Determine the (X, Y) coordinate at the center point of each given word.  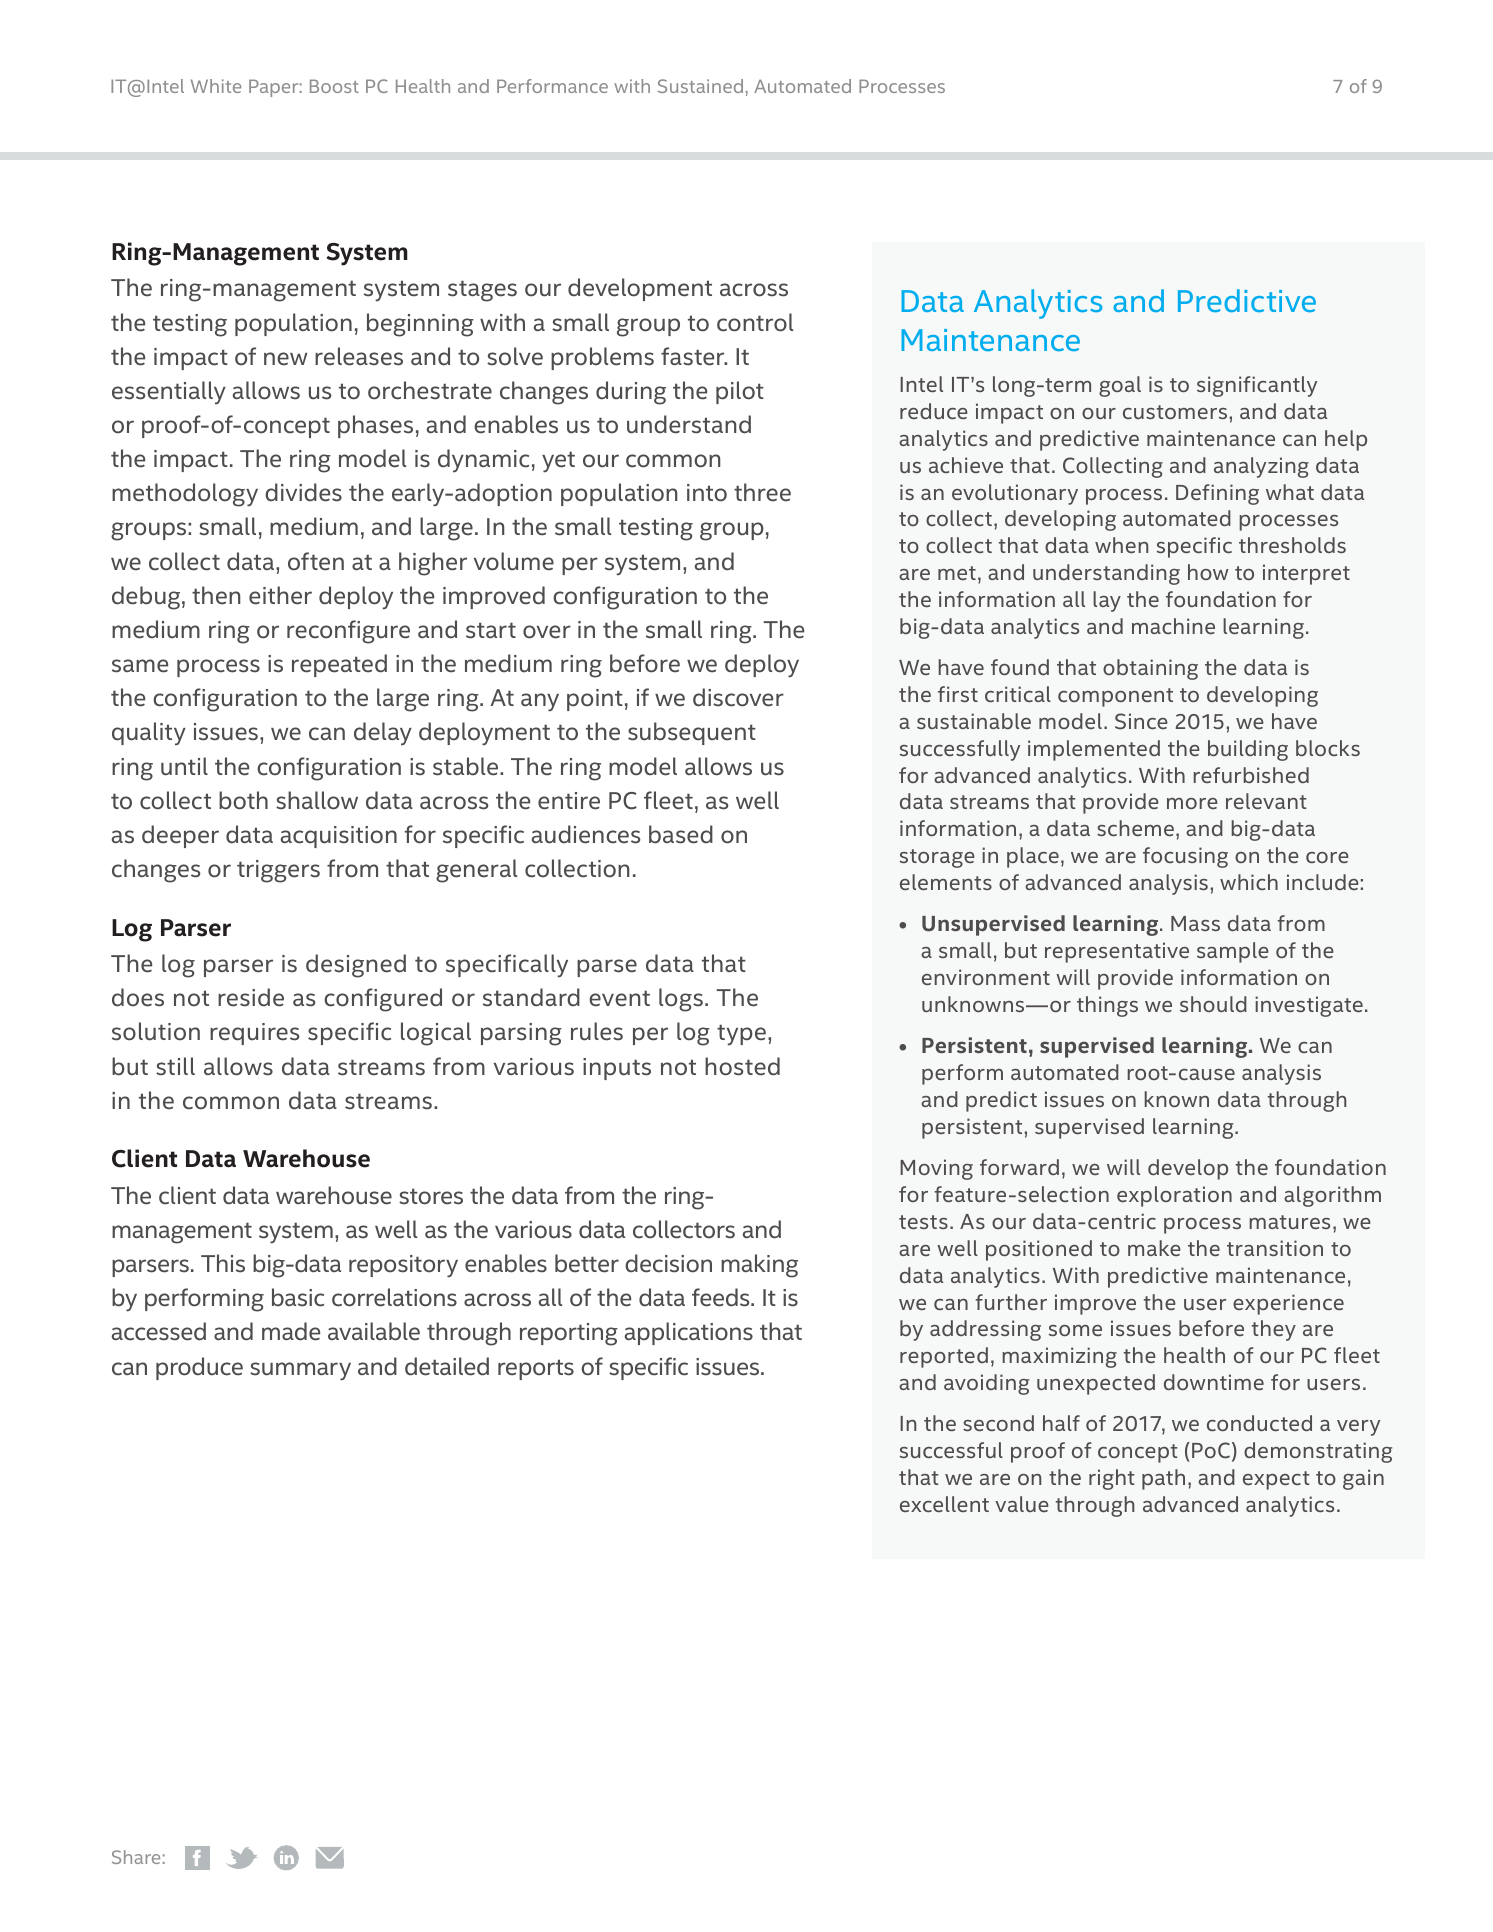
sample (1233, 952)
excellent (944, 1504)
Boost (334, 86)
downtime (1214, 1382)
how (1208, 572)
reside (251, 997)
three (762, 492)
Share (136, 1857)
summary (300, 1371)
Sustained (700, 86)
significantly (1257, 386)
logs (681, 1000)
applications (689, 1333)
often (316, 561)
